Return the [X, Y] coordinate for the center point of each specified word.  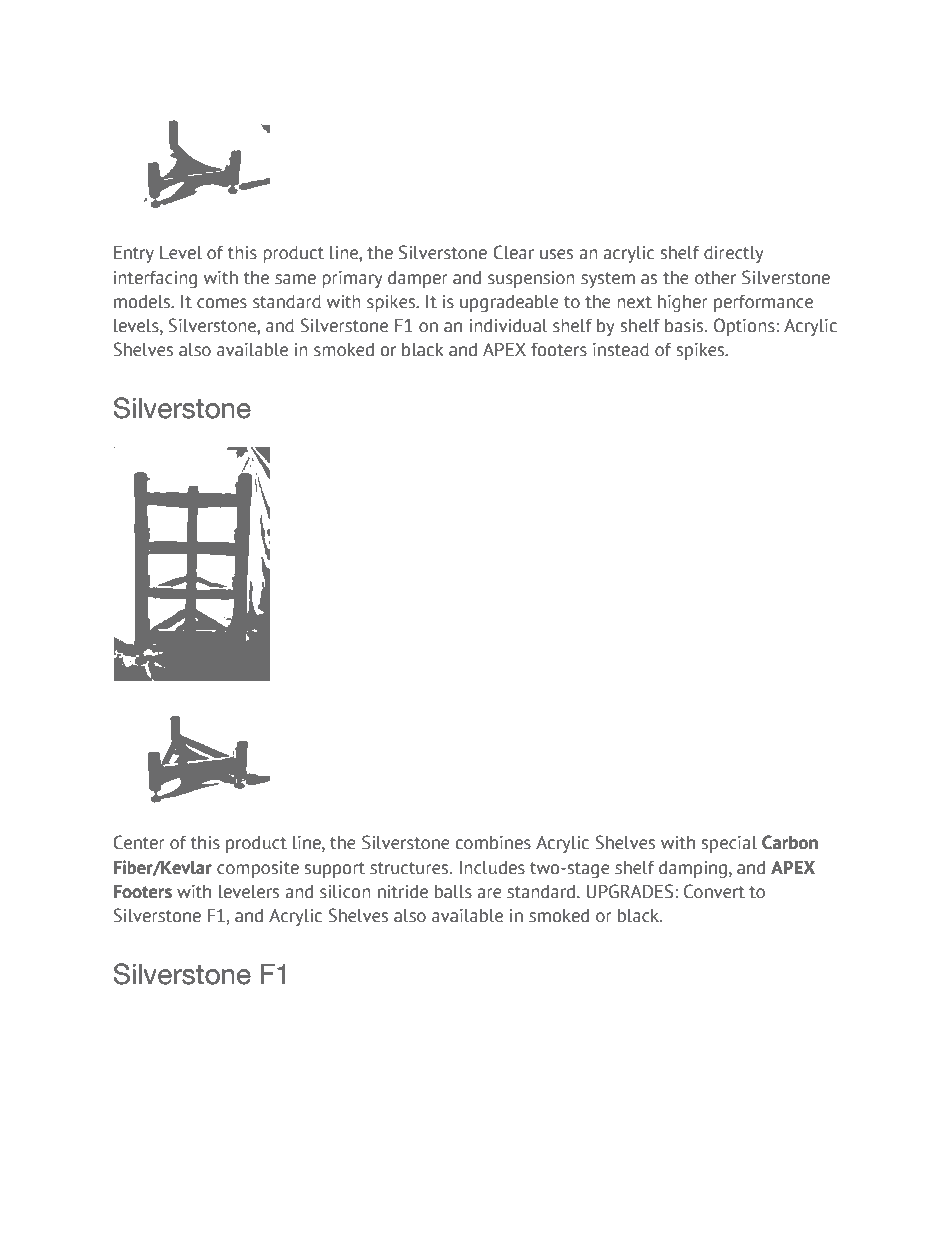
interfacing [155, 279]
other [715, 278]
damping [693, 869]
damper [418, 279]
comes [222, 303]
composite [258, 869]
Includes [492, 868]
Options [744, 327]
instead [621, 350]
